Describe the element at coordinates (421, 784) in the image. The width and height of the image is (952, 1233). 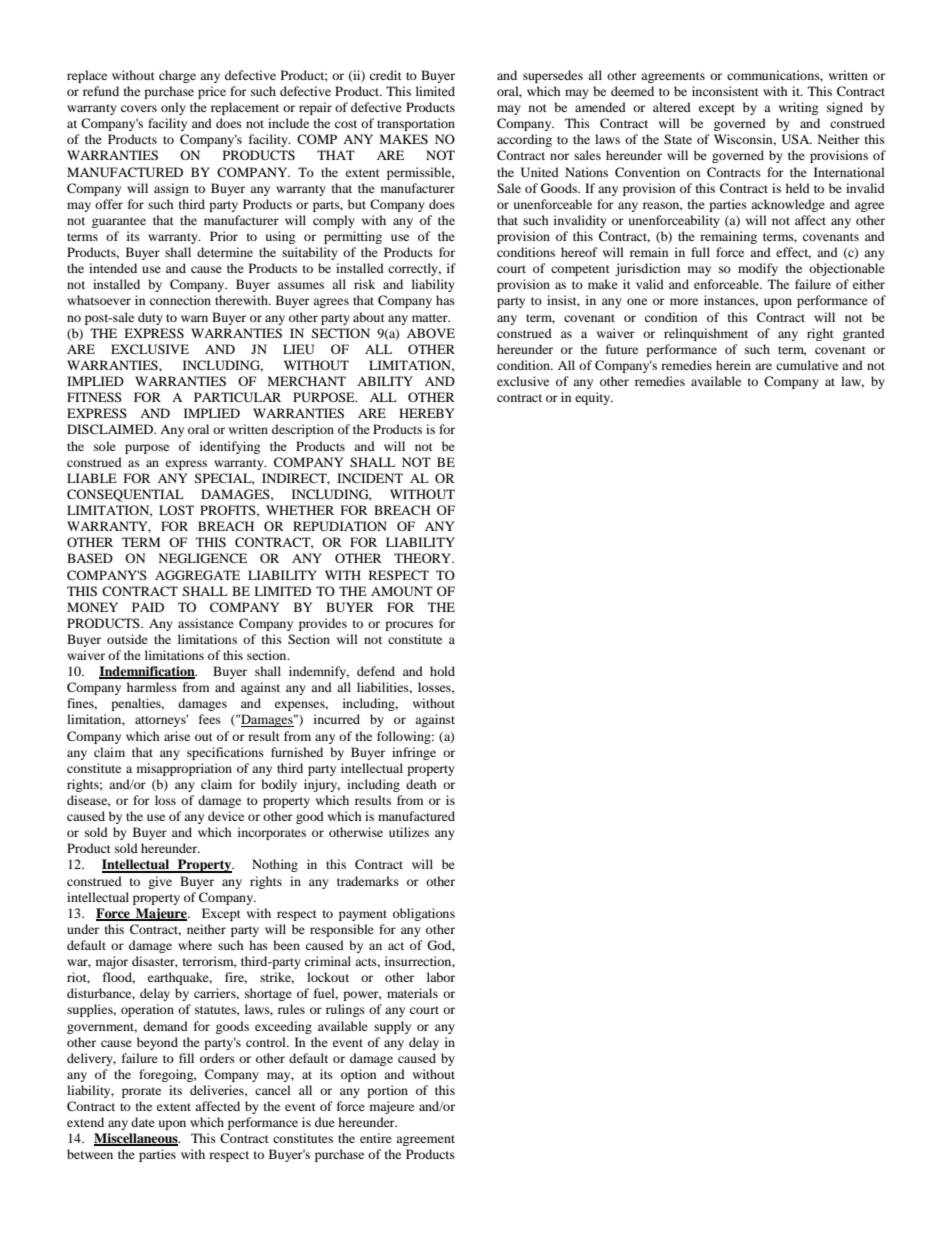
I see `death` at that location.
